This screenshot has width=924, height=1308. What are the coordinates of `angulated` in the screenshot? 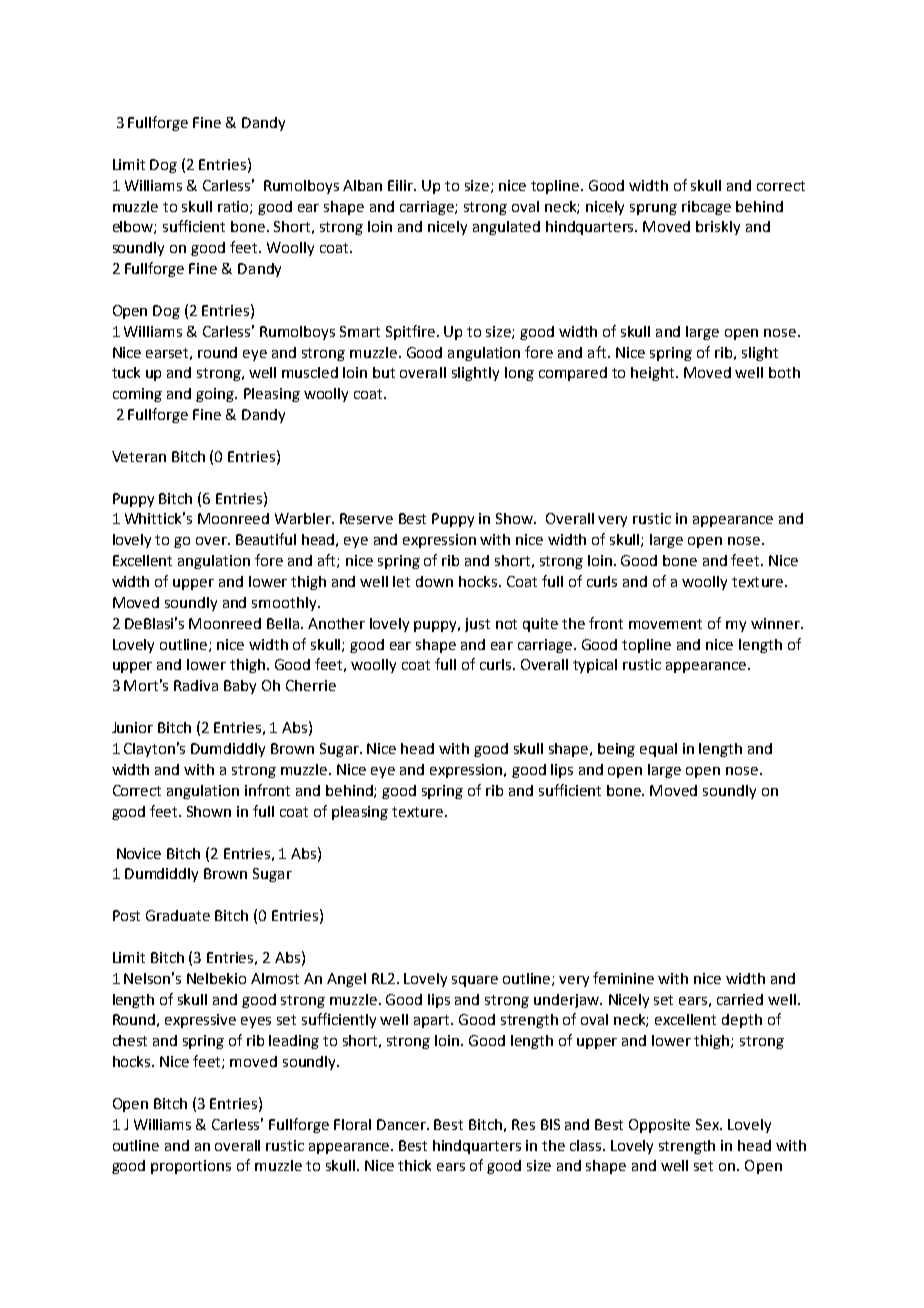 It's located at (506, 228).
